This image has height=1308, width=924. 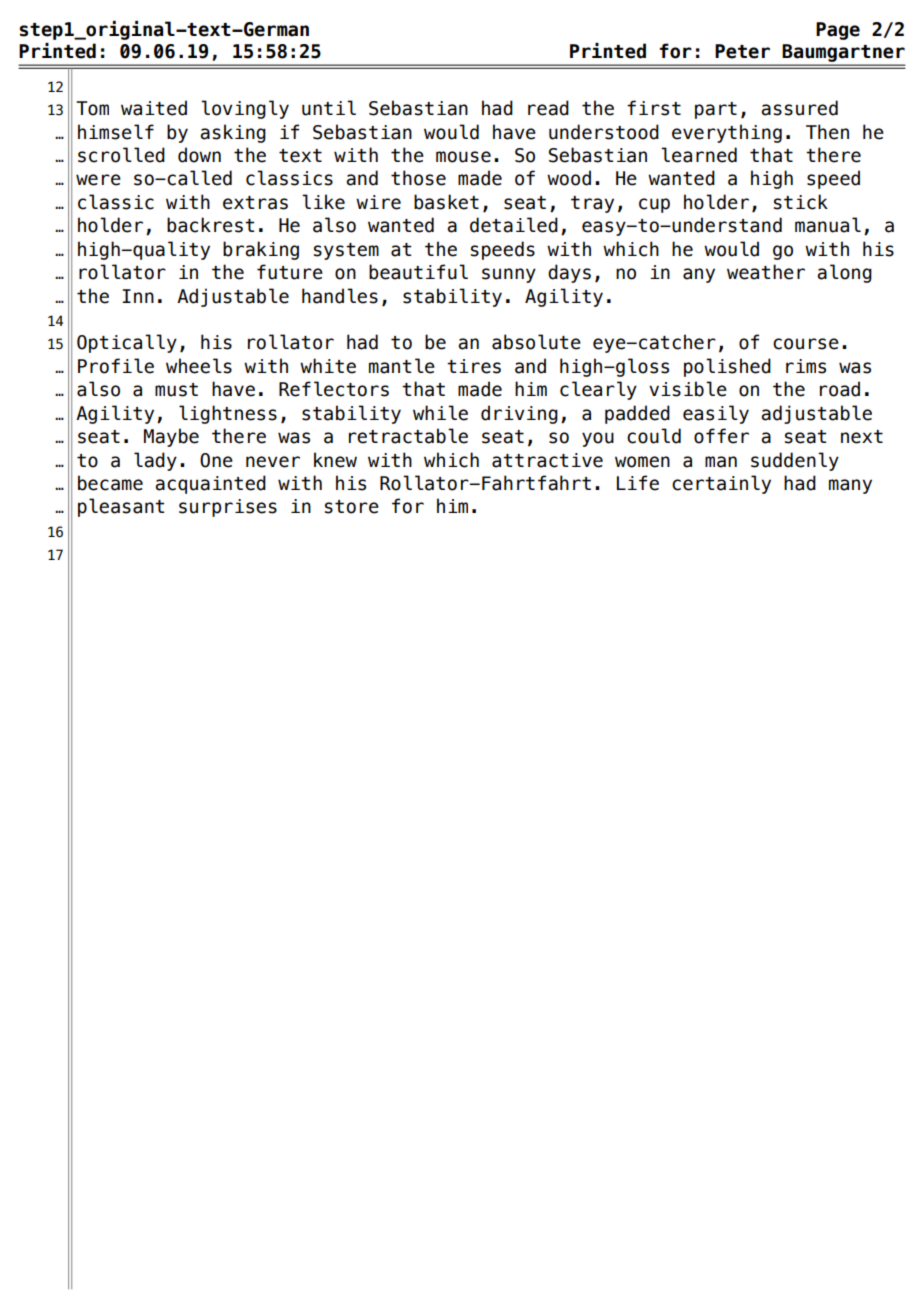 I want to click on down, so click(x=199, y=155).
